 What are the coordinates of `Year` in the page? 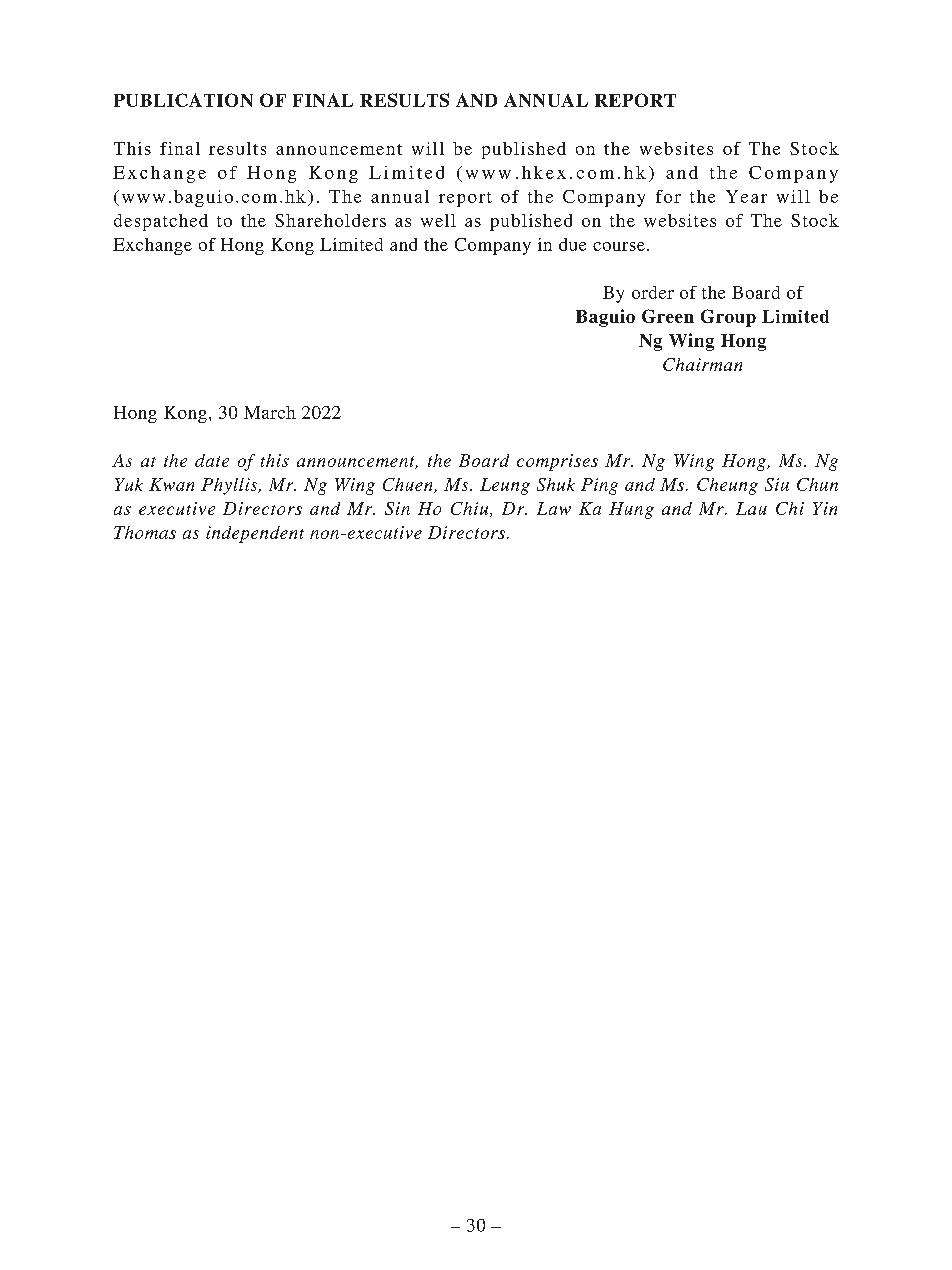 It's located at (746, 196).
